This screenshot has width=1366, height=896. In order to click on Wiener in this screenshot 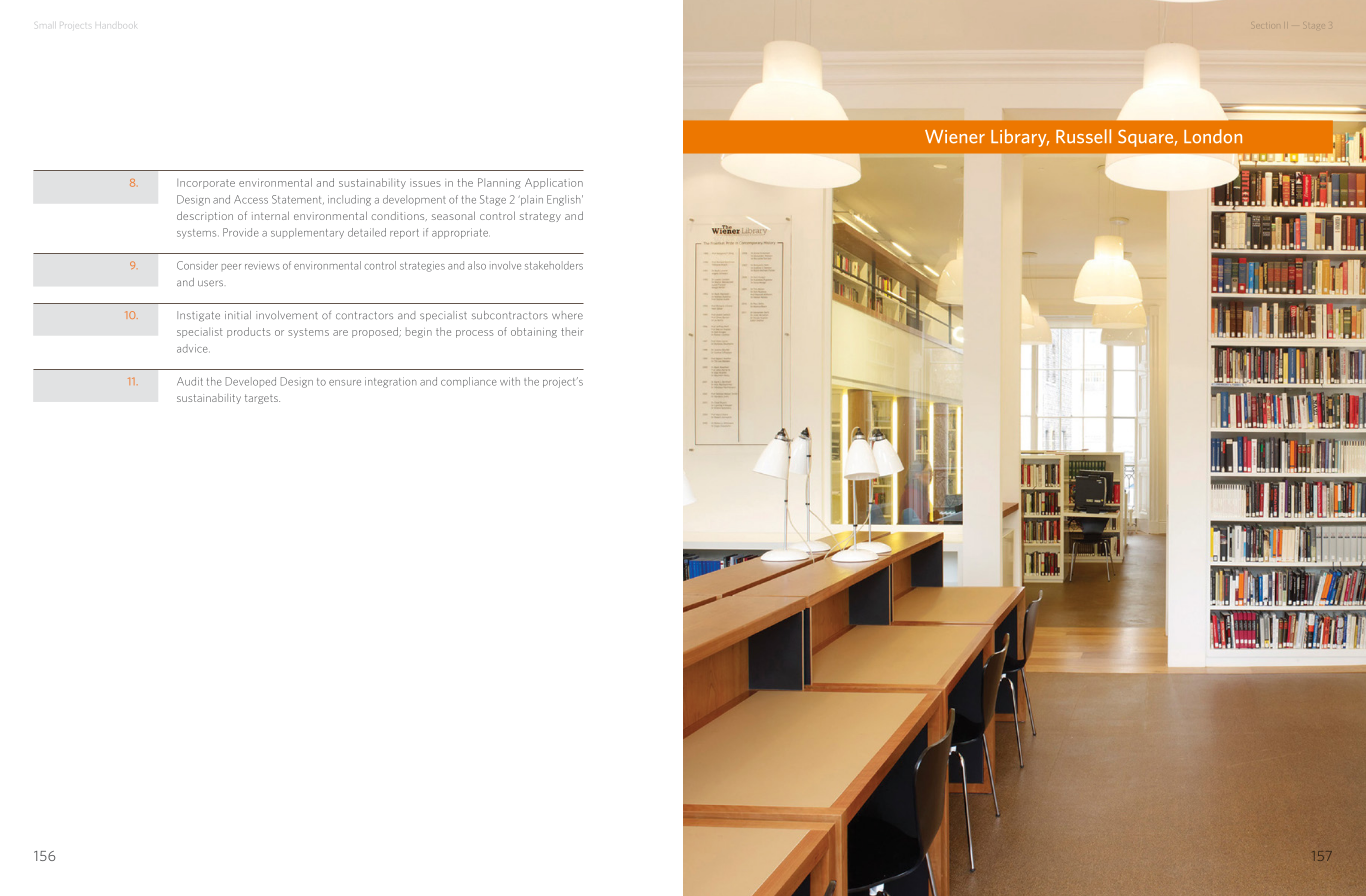, I will do `click(955, 137)`.
